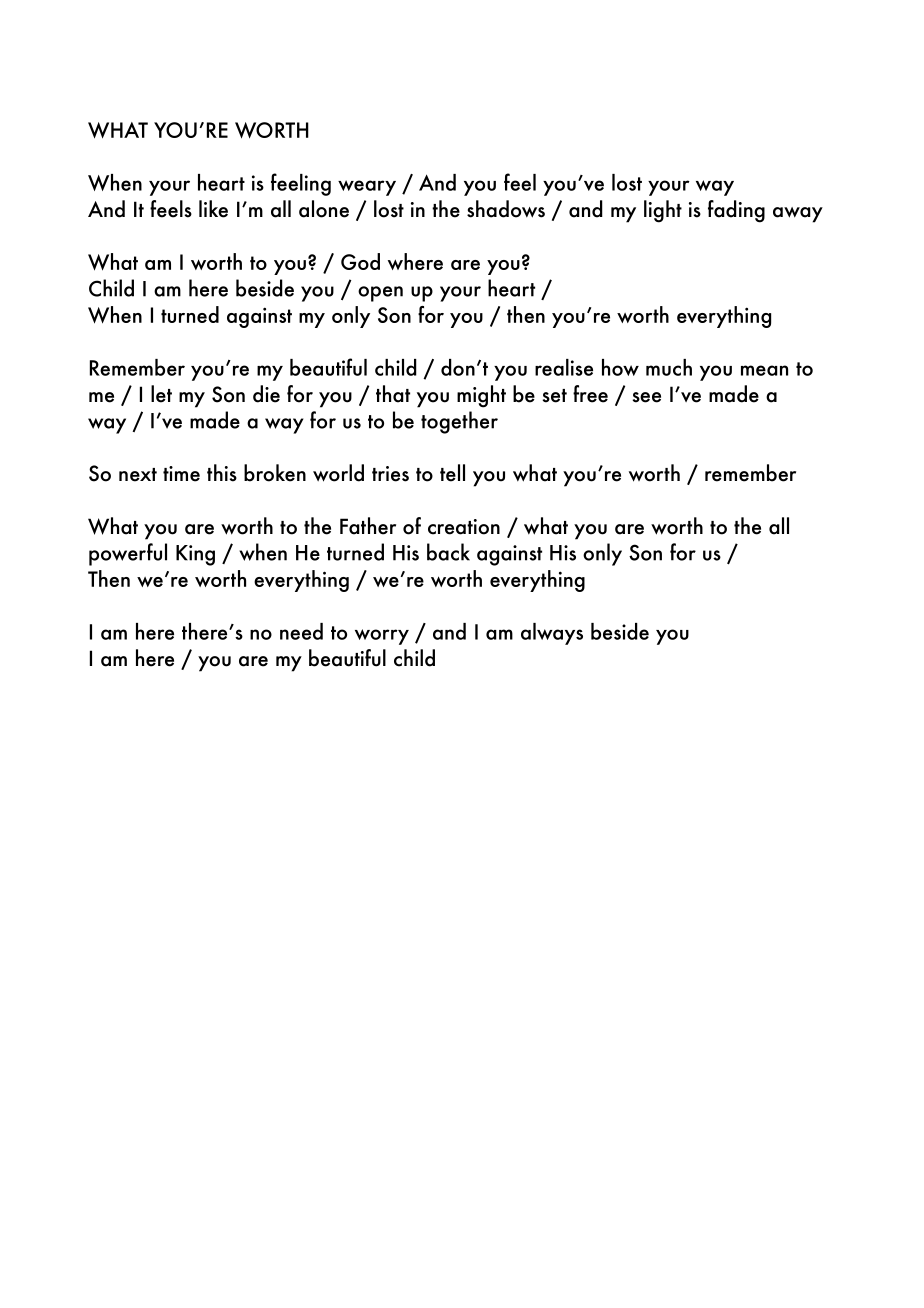  I want to click on see, so click(647, 397).
